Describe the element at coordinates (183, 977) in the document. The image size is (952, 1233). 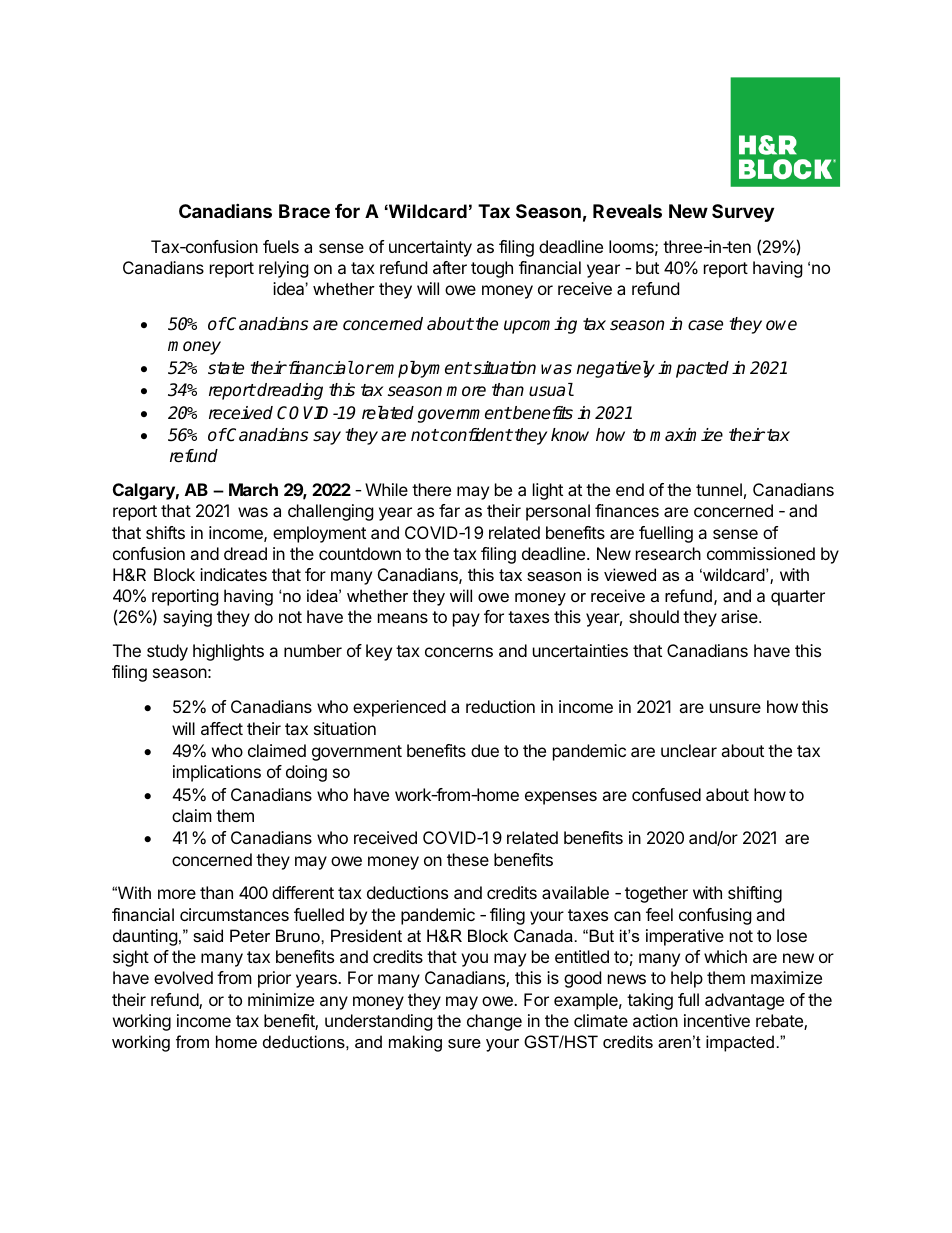
I see `evolved` at that location.
